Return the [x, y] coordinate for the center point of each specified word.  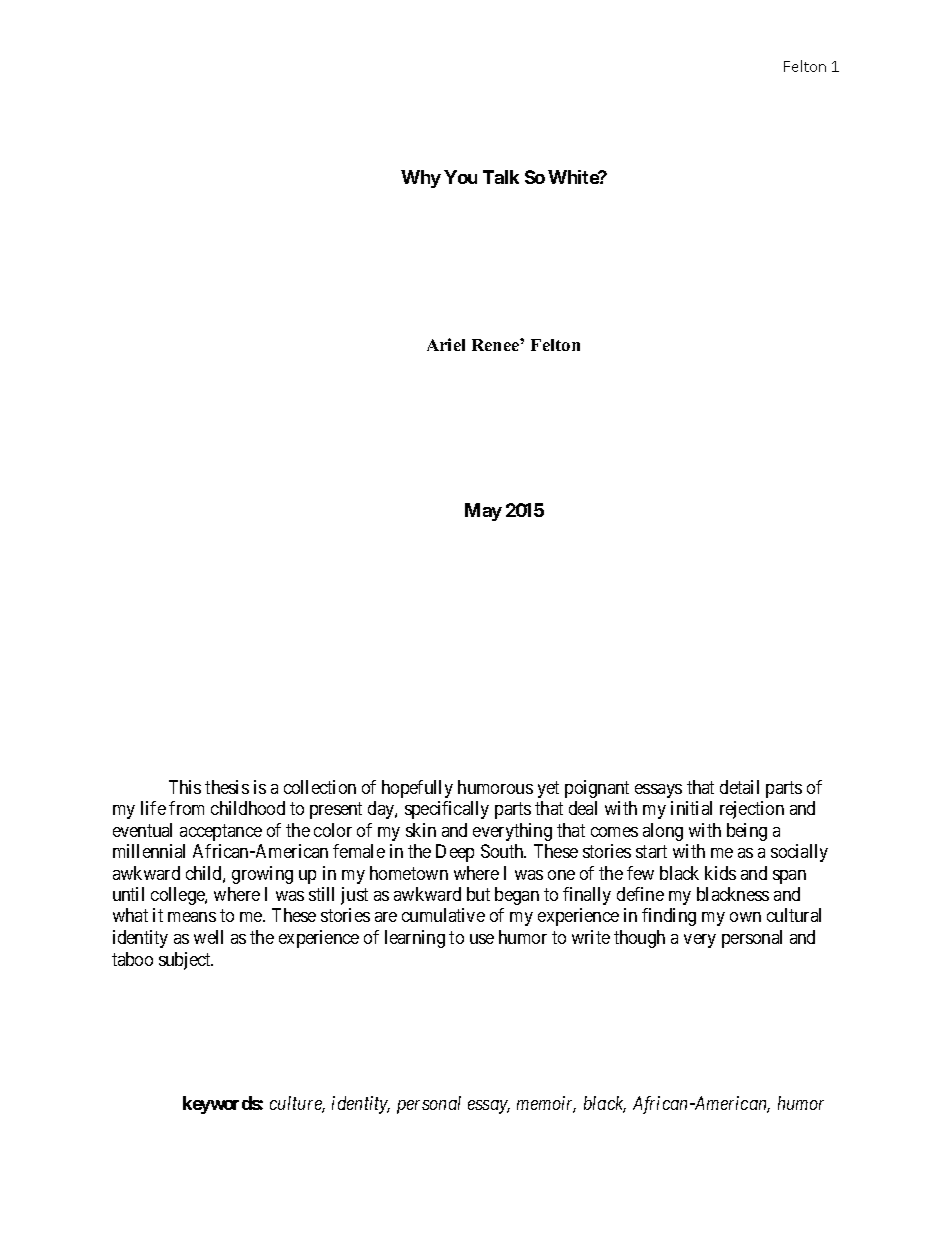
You [460, 177]
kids [720, 873]
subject [186, 961]
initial [691, 808]
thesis [227, 787]
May [483, 512]
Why [421, 179]
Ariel [446, 344]
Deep [455, 853]
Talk [501, 177]
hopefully [417, 789]
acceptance [221, 832]
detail [739, 787]
